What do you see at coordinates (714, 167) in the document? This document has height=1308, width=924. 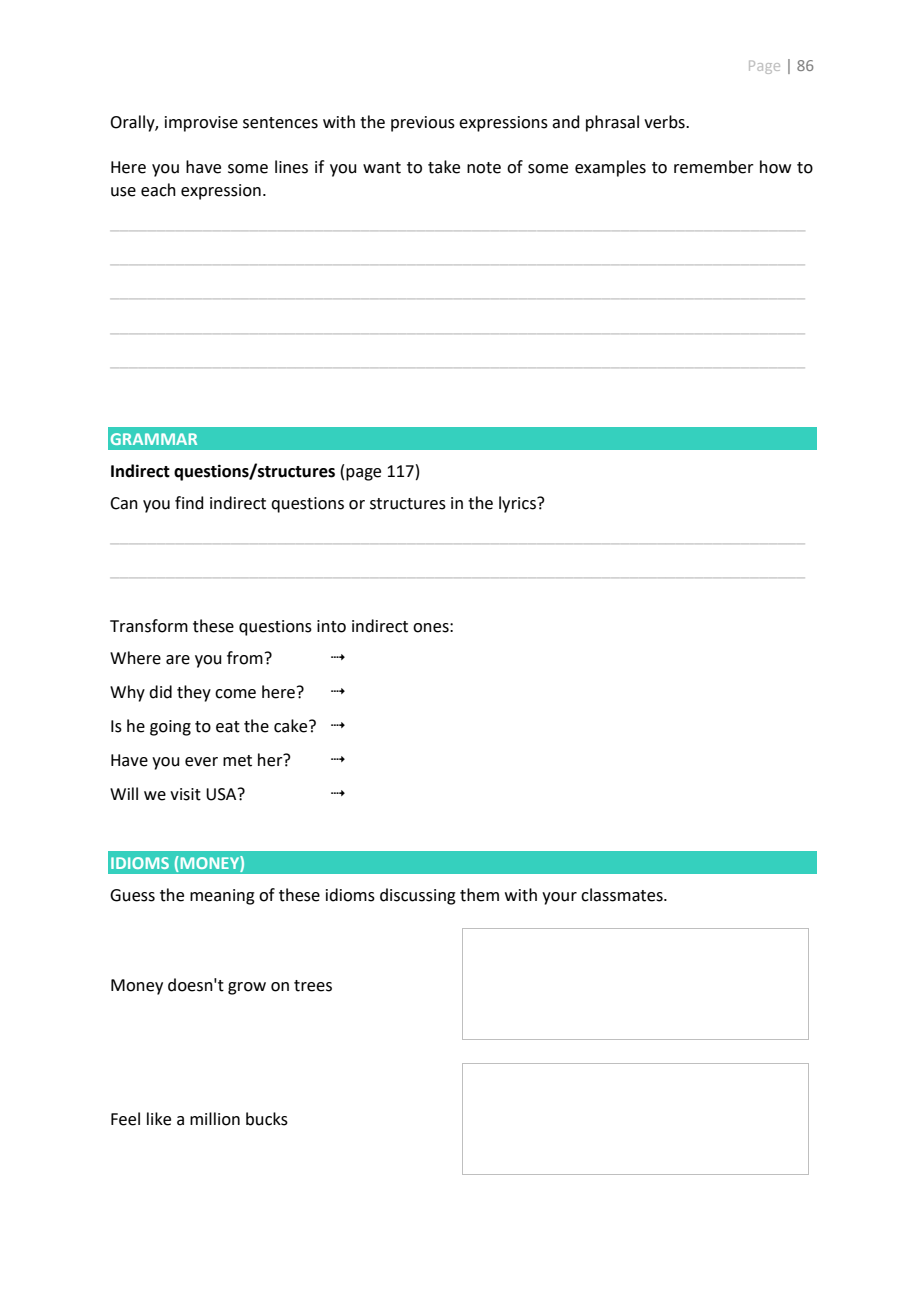 I see `remember` at bounding box center [714, 167].
